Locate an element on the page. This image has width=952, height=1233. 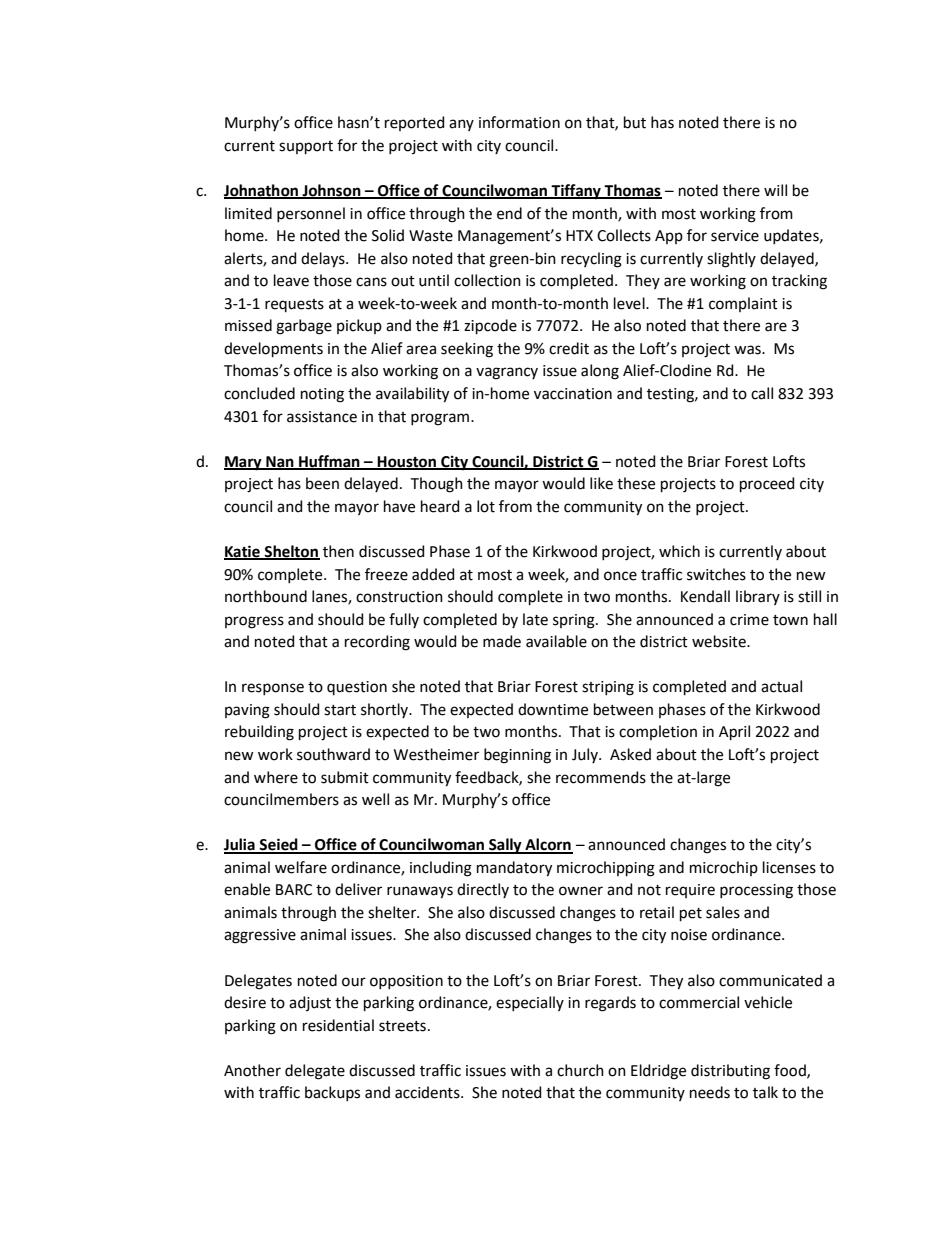
backups is located at coordinates (332, 1093).
